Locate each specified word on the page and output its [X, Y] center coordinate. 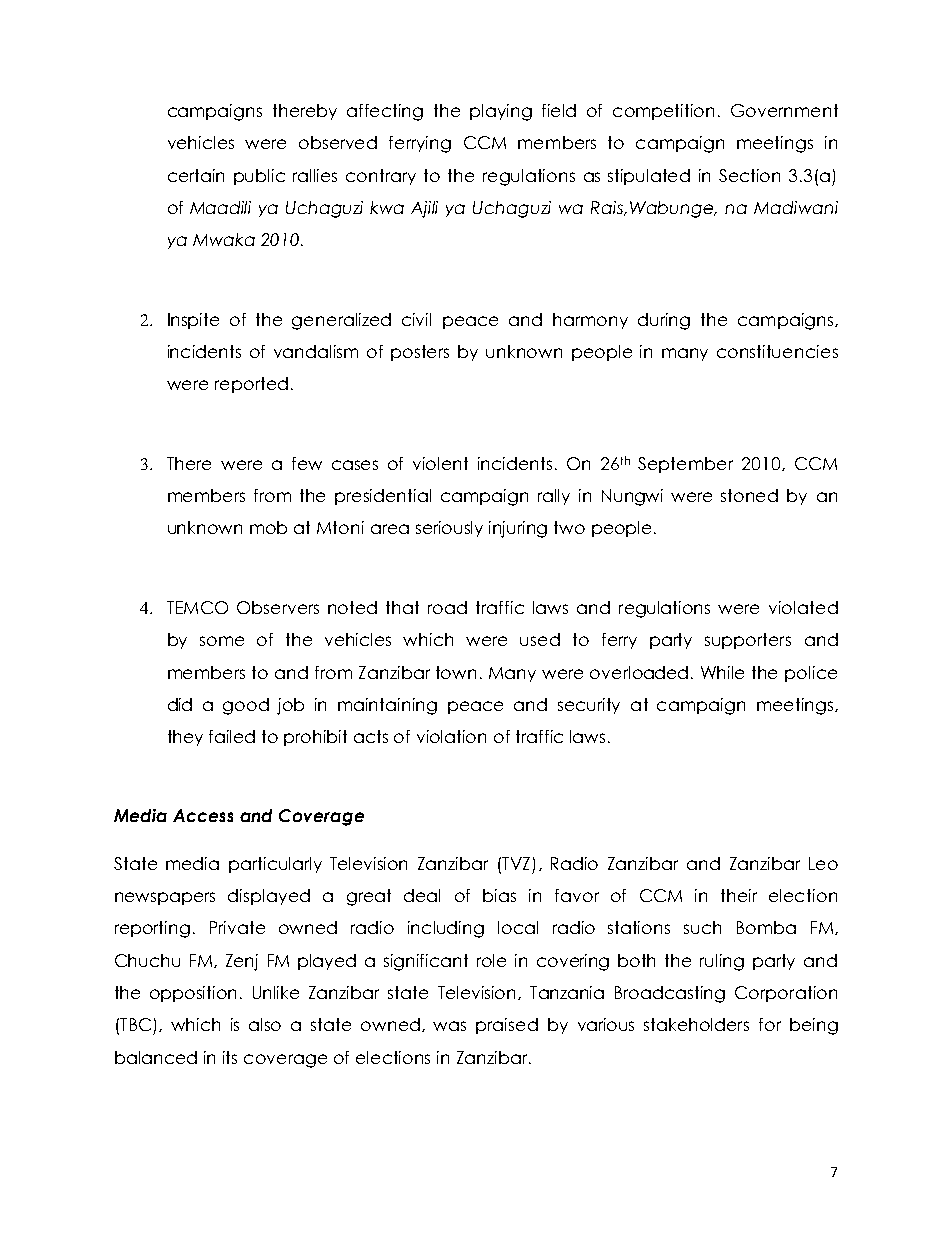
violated [803, 607]
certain [196, 175]
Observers [278, 607]
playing [501, 112]
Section [749, 175]
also [265, 1024]
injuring [518, 529]
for [770, 1024]
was [449, 1026]
